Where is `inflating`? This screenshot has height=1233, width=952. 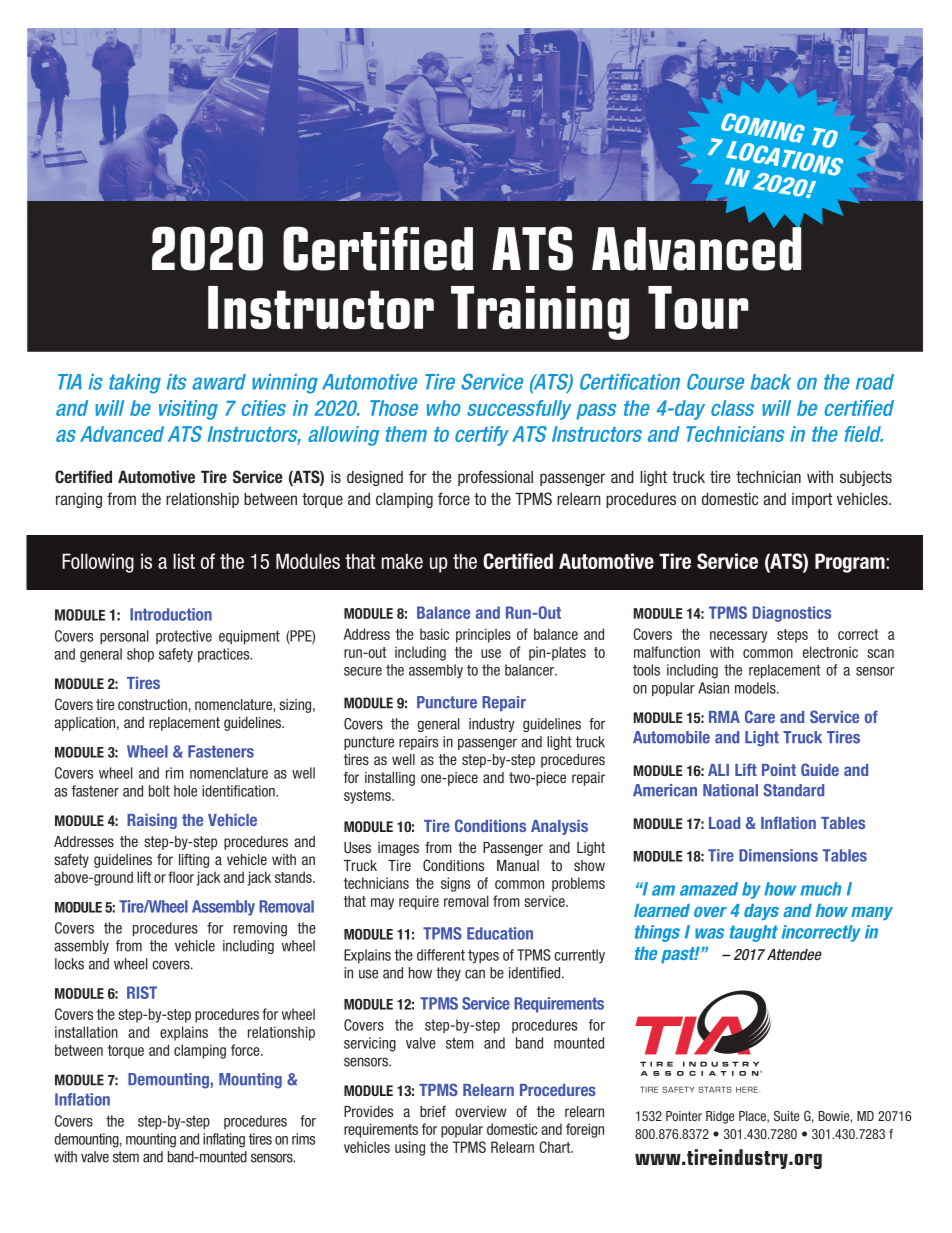
inflating is located at coordinates (224, 1140).
